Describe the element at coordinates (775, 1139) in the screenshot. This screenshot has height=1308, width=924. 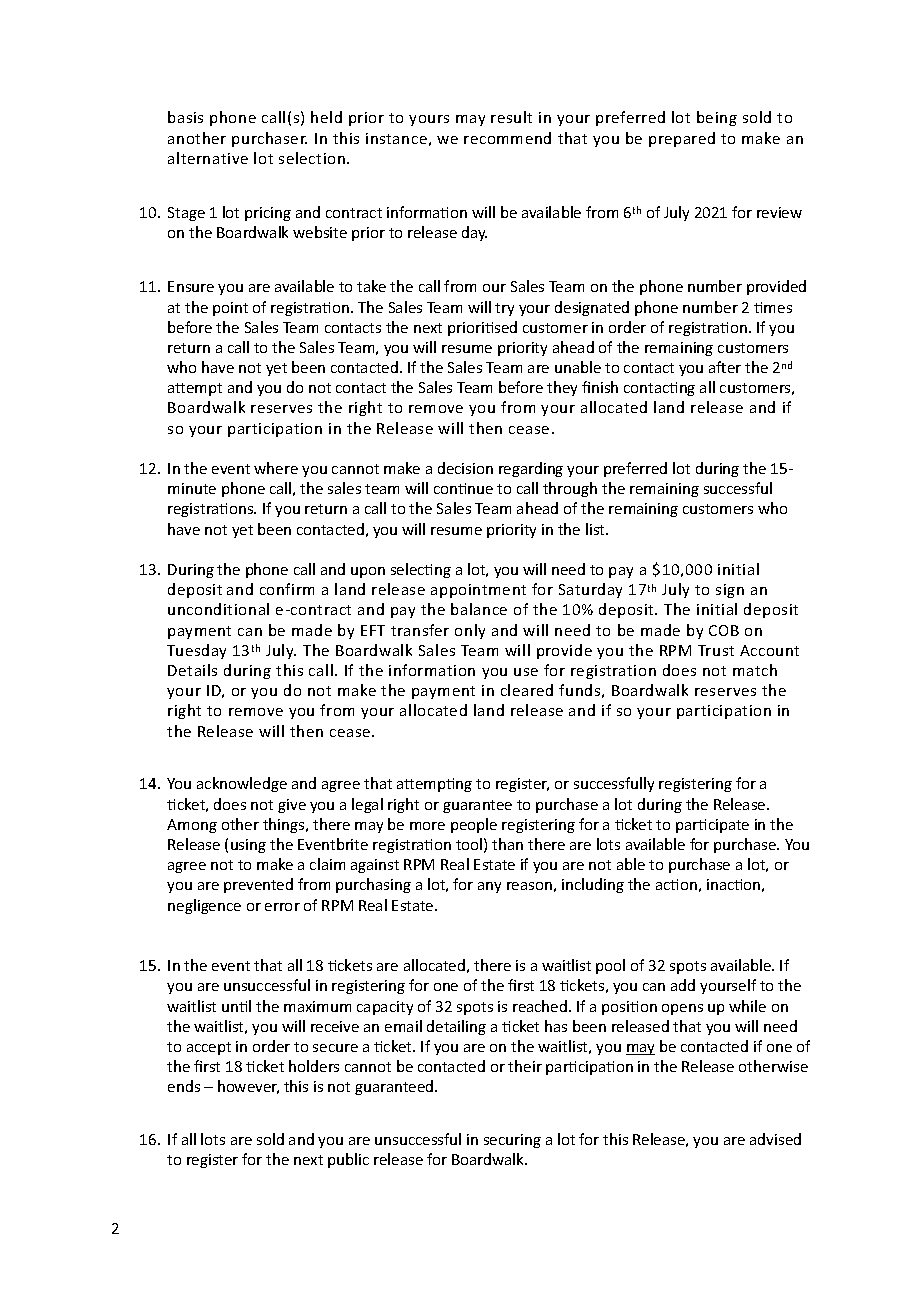
I see `advised` at that location.
